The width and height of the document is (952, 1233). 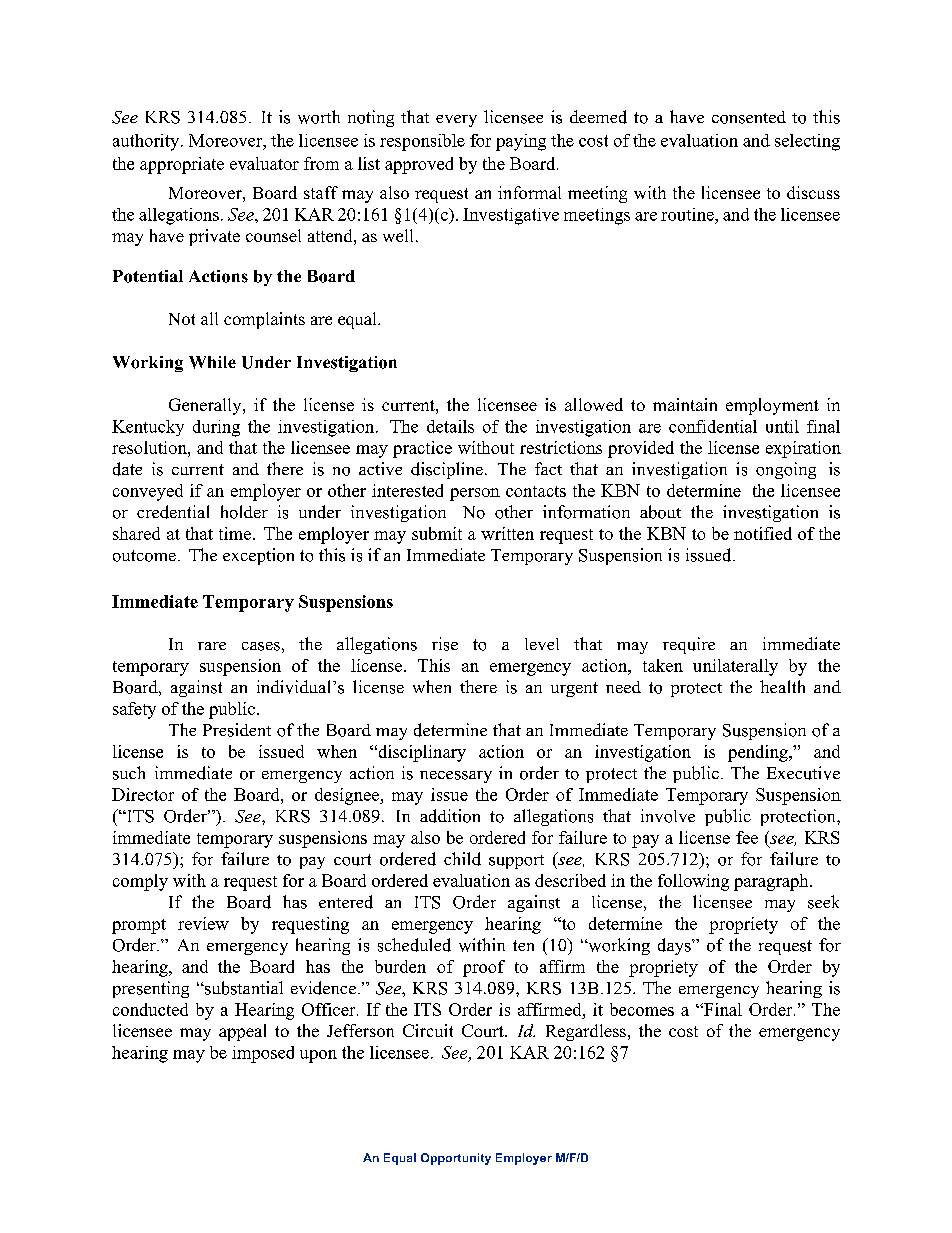 I want to click on child, so click(x=462, y=859).
